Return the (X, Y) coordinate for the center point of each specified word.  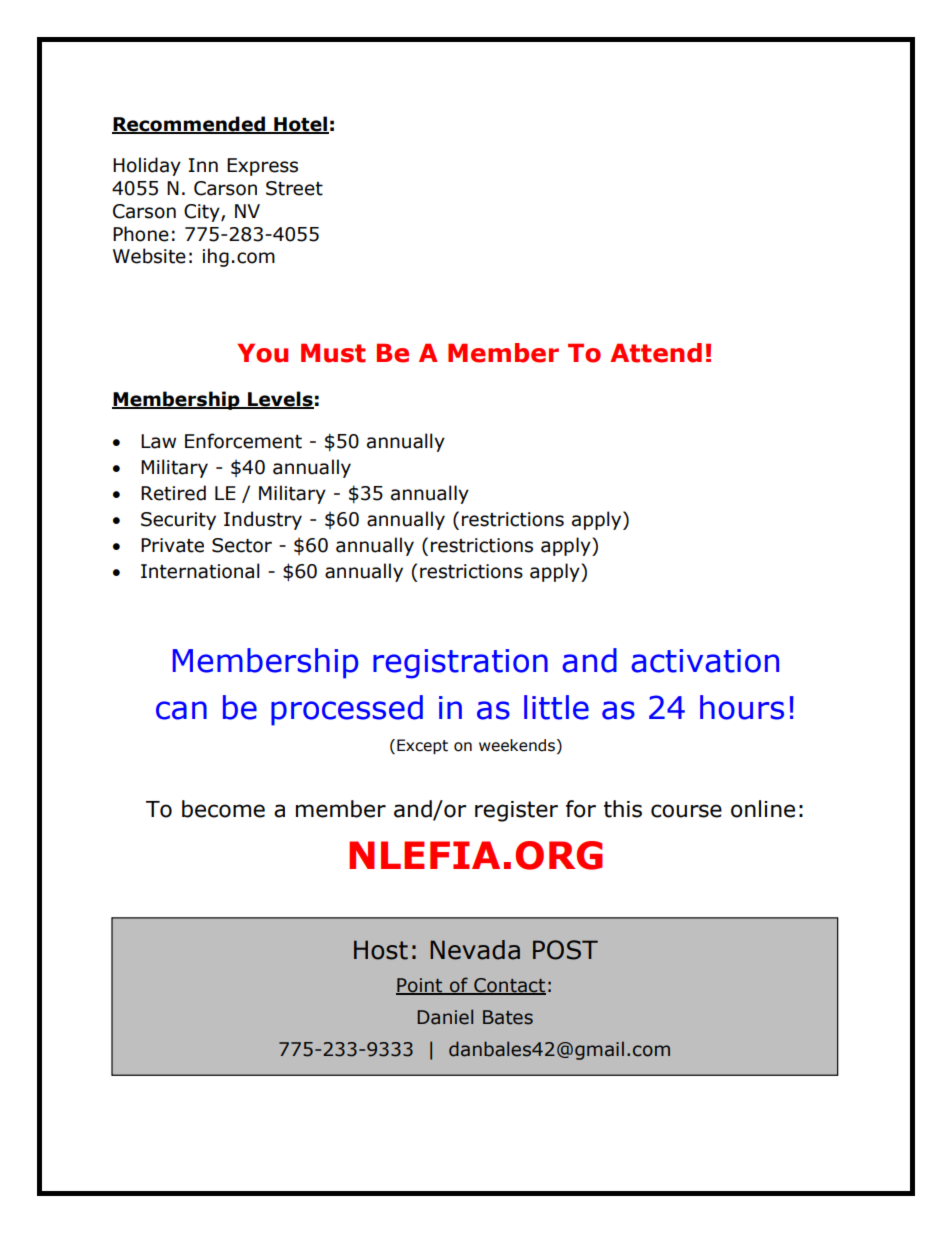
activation (705, 661)
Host (381, 950)
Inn (203, 165)
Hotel (300, 125)
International (200, 571)
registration (460, 664)
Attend (656, 353)
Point (420, 986)
